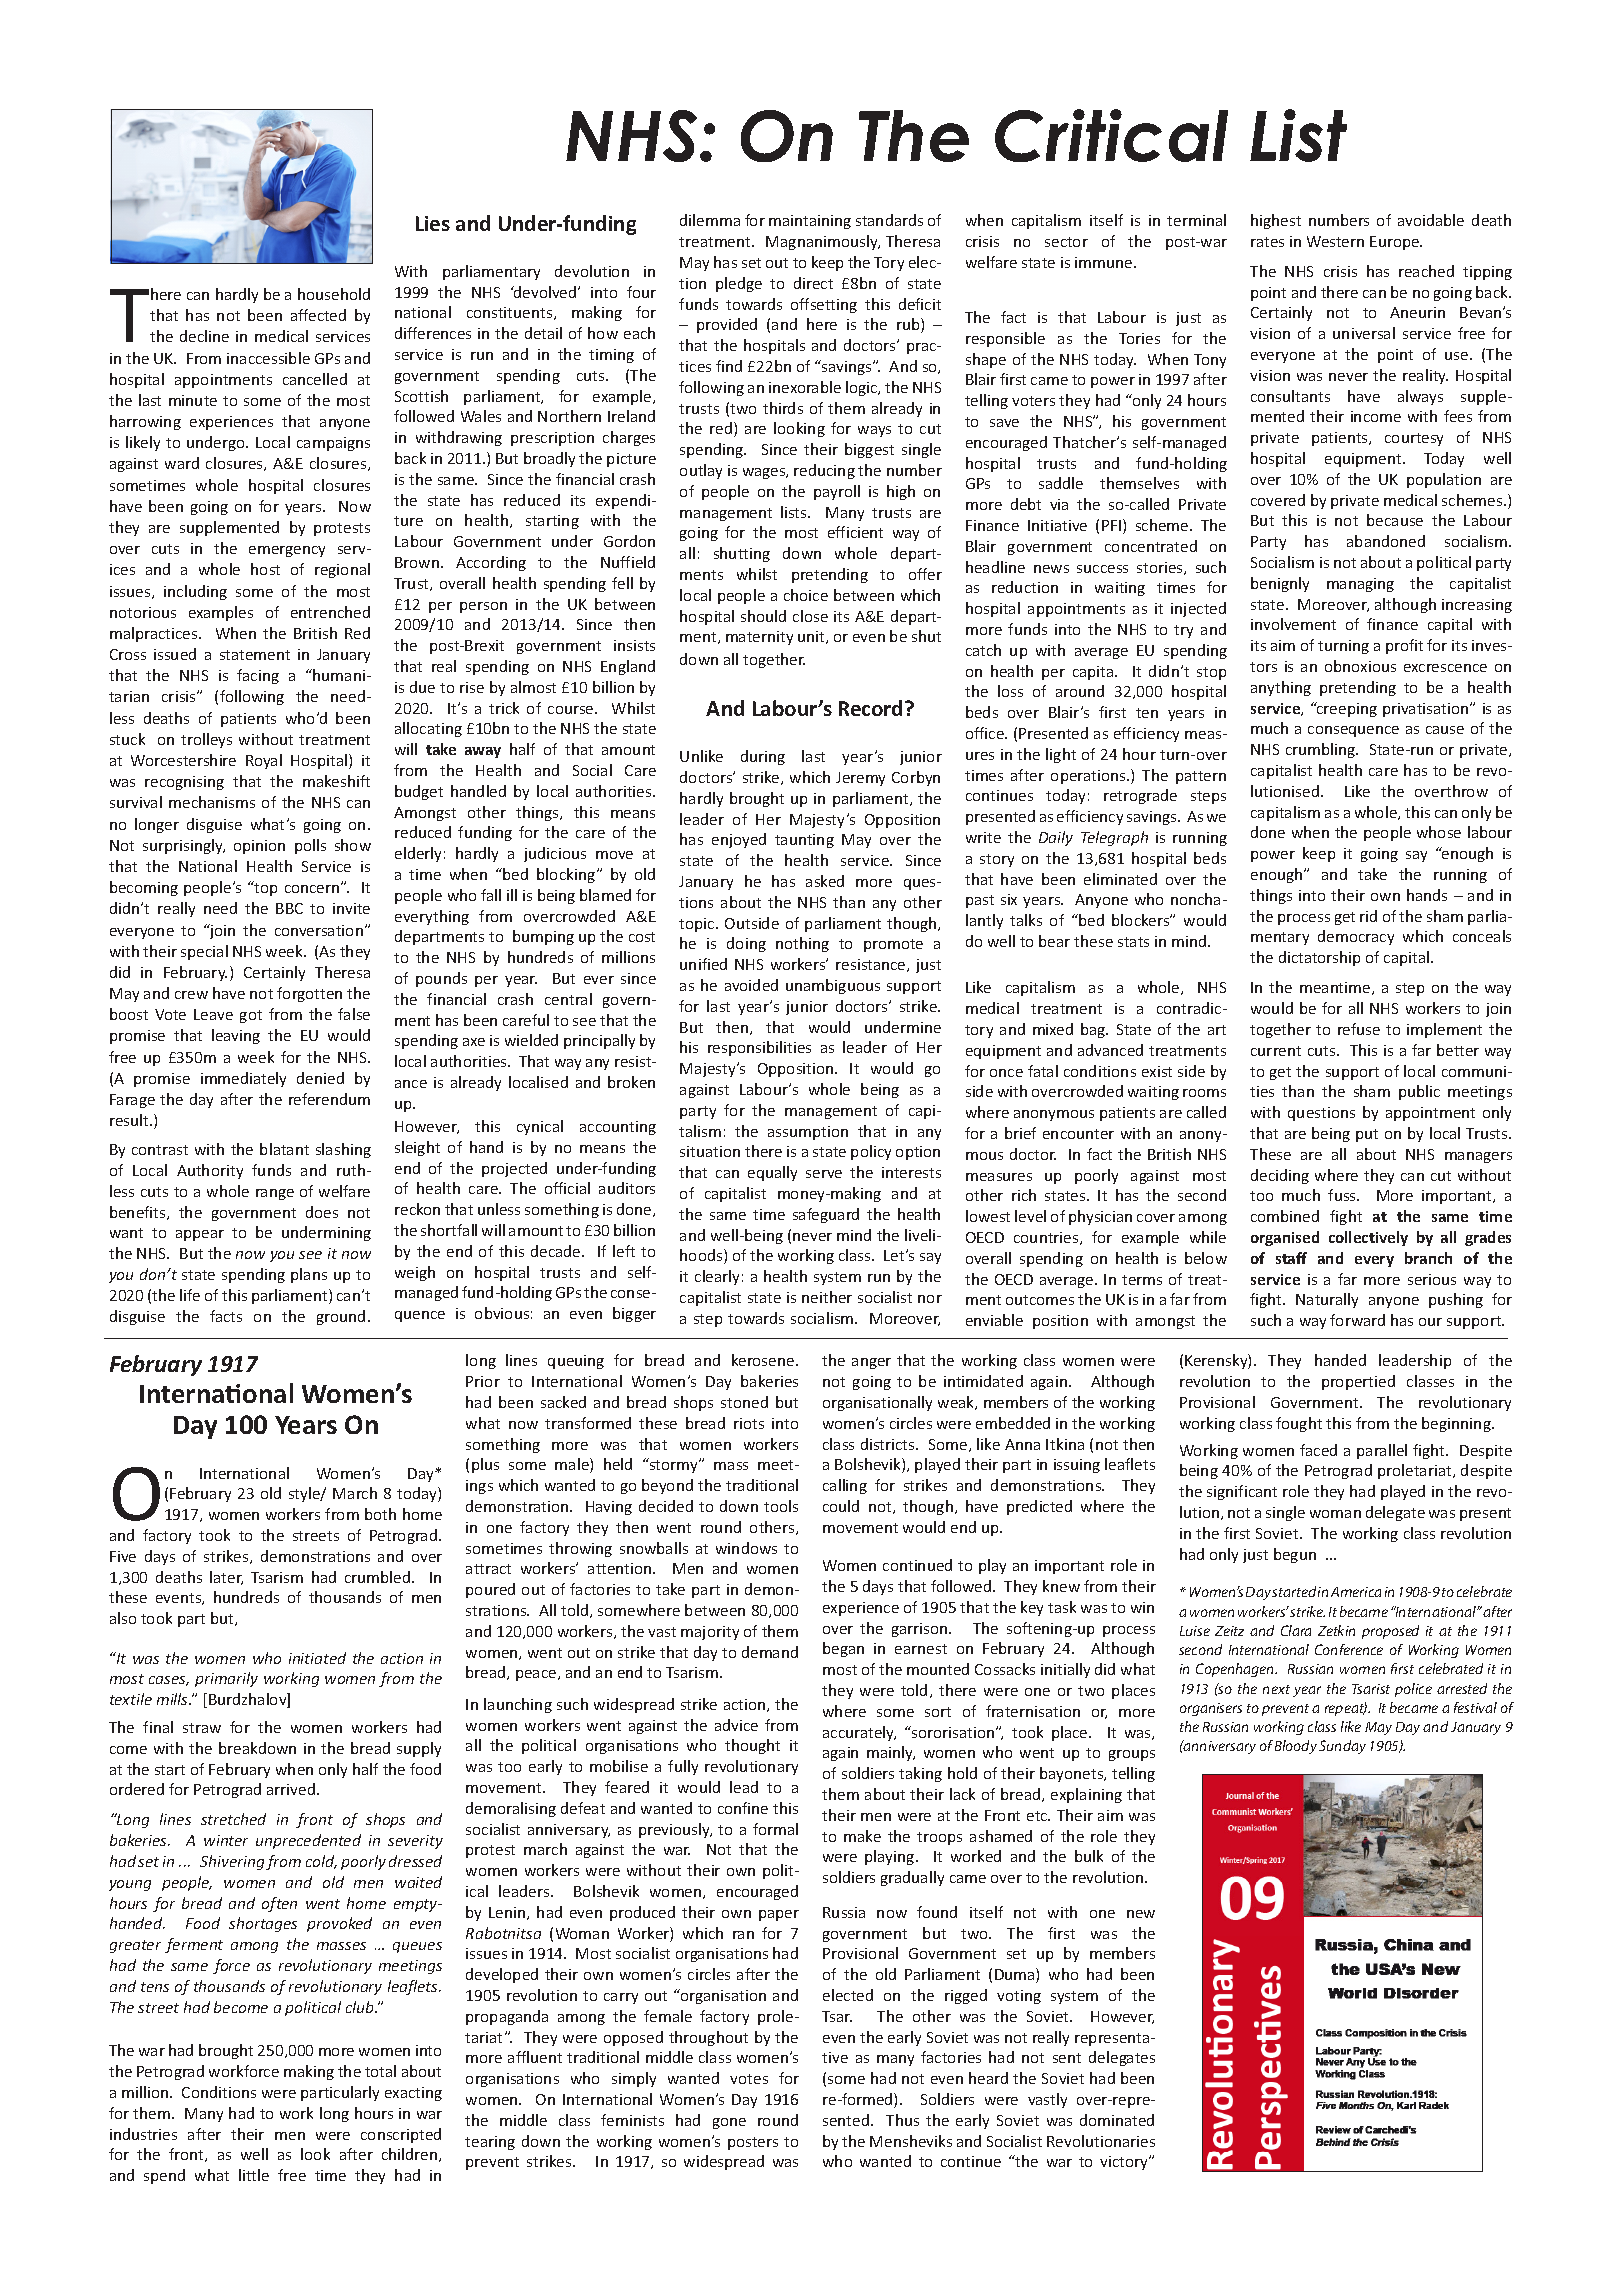 Image resolution: width=1622 pixels, height=2293 pixels. What do you see at coordinates (275, 1194) in the screenshot?
I see `range` at bounding box center [275, 1194].
